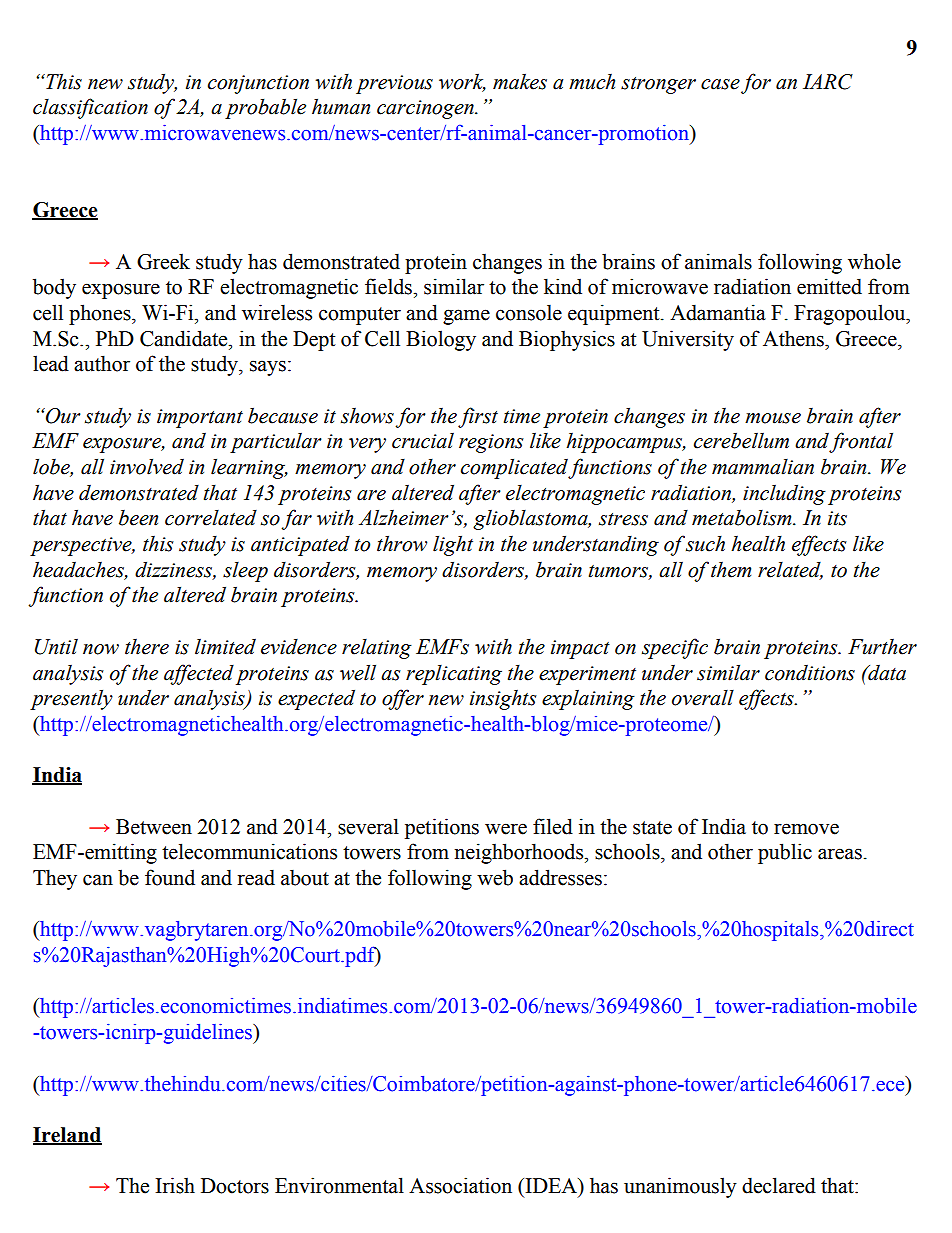 This page has width=952, height=1233. I want to click on mammalian, so click(763, 467).
